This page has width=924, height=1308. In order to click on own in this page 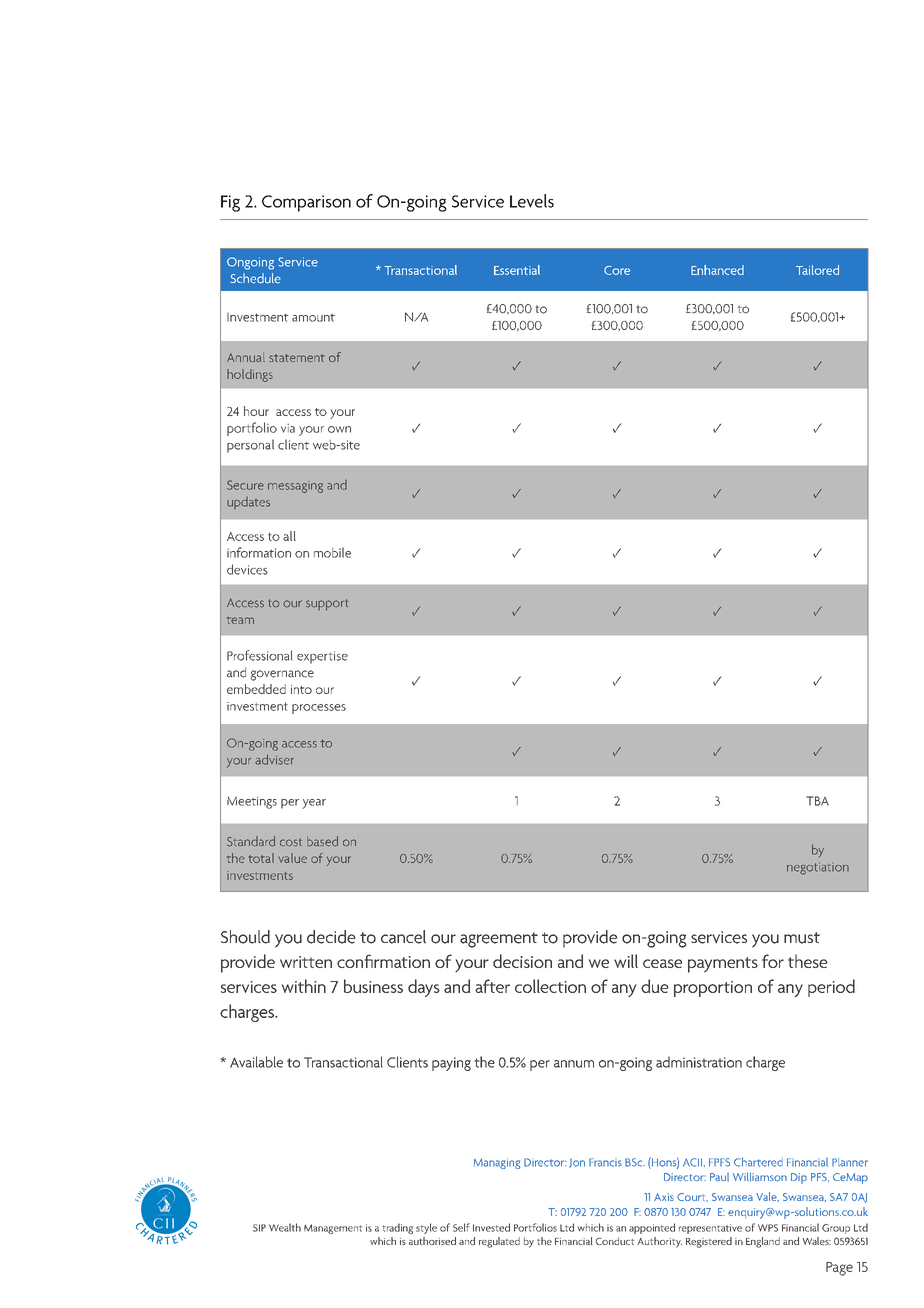, I will do `click(339, 429)`.
